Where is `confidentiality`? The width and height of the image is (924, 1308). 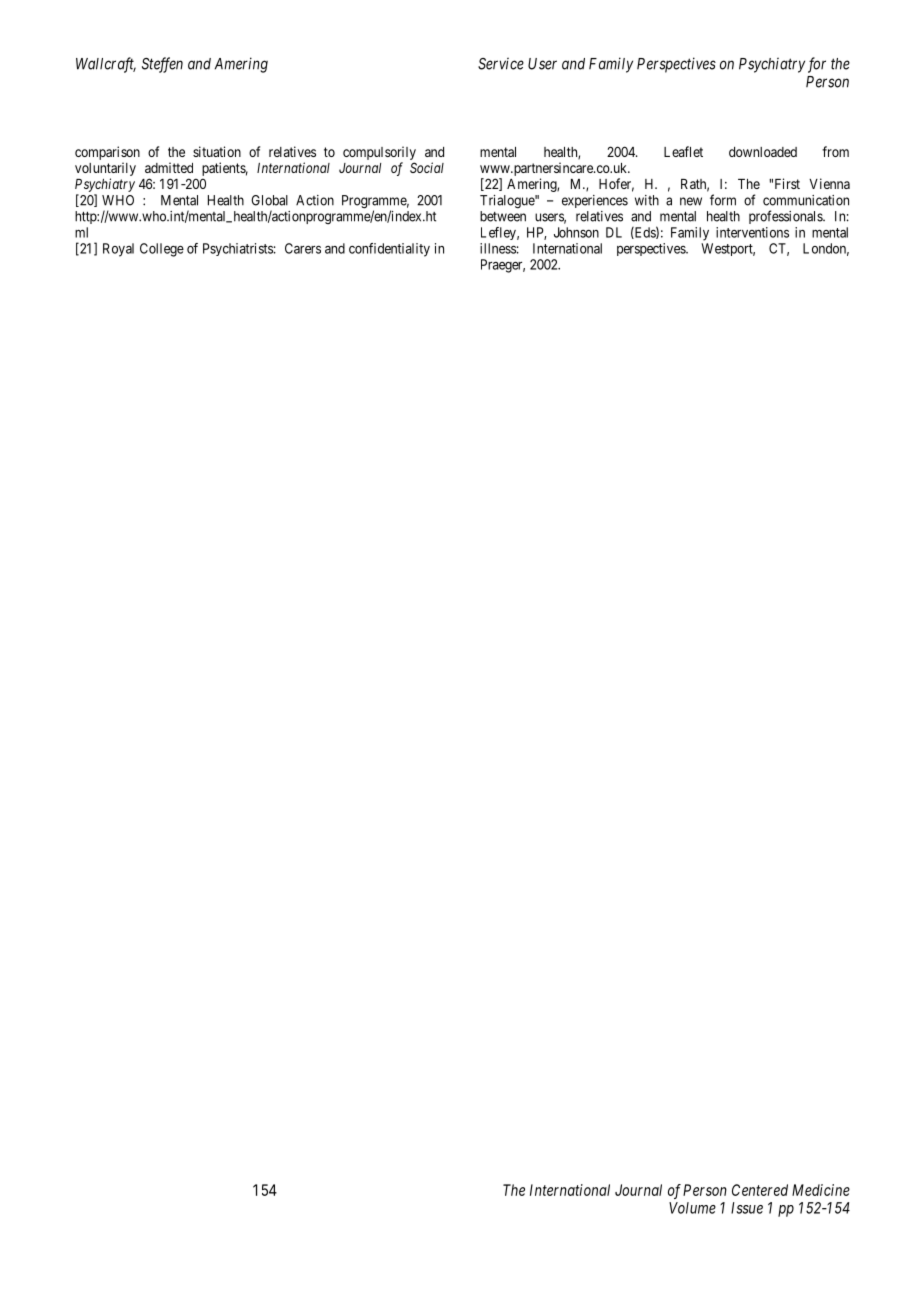
confidentiality is located at coordinates (389, 250).
